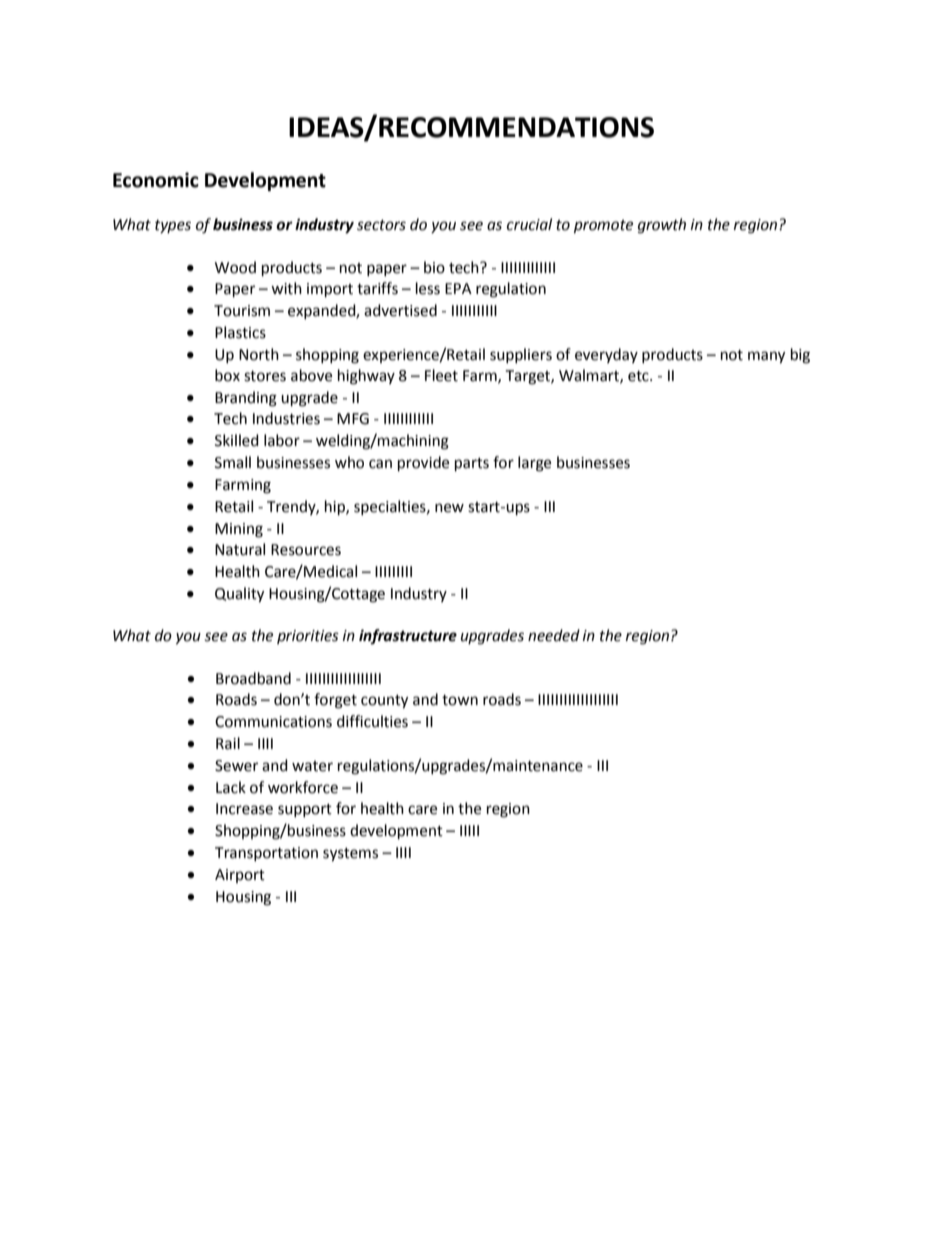  Describe the element at coordinates (253, 678) in the screenshot. I see `Broadband` at that location.
